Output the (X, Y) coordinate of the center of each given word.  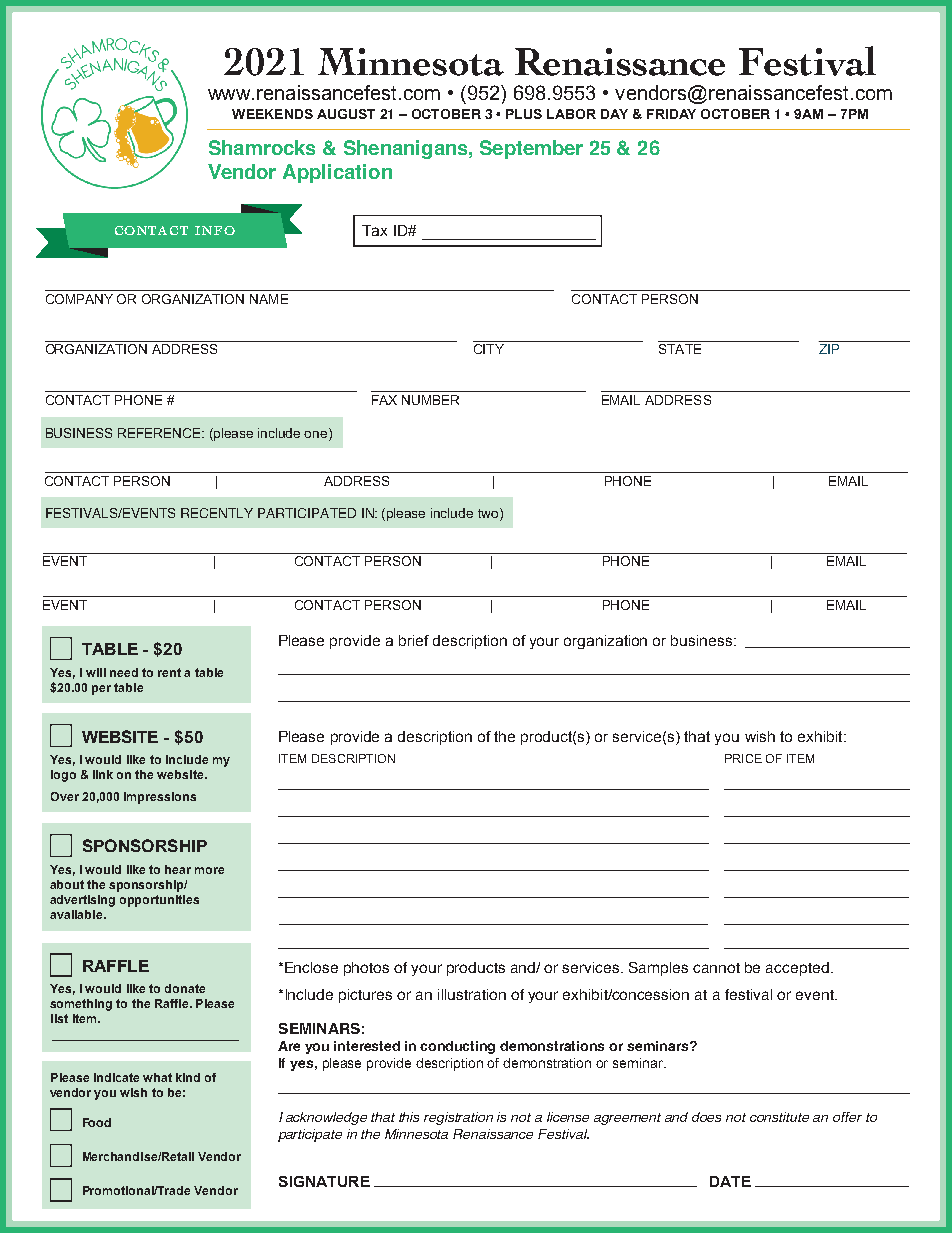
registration (458, 1118)
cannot (716, 968)
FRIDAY (671, 114)
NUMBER (430, 400)
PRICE (743, 758)
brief (414, 640)
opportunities (159, 901)
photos (366, 969)
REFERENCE (161, 433)
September (531, 149)
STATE (680, 349)
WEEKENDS (272, 114)
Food (97, 1122)
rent (169, 672)
